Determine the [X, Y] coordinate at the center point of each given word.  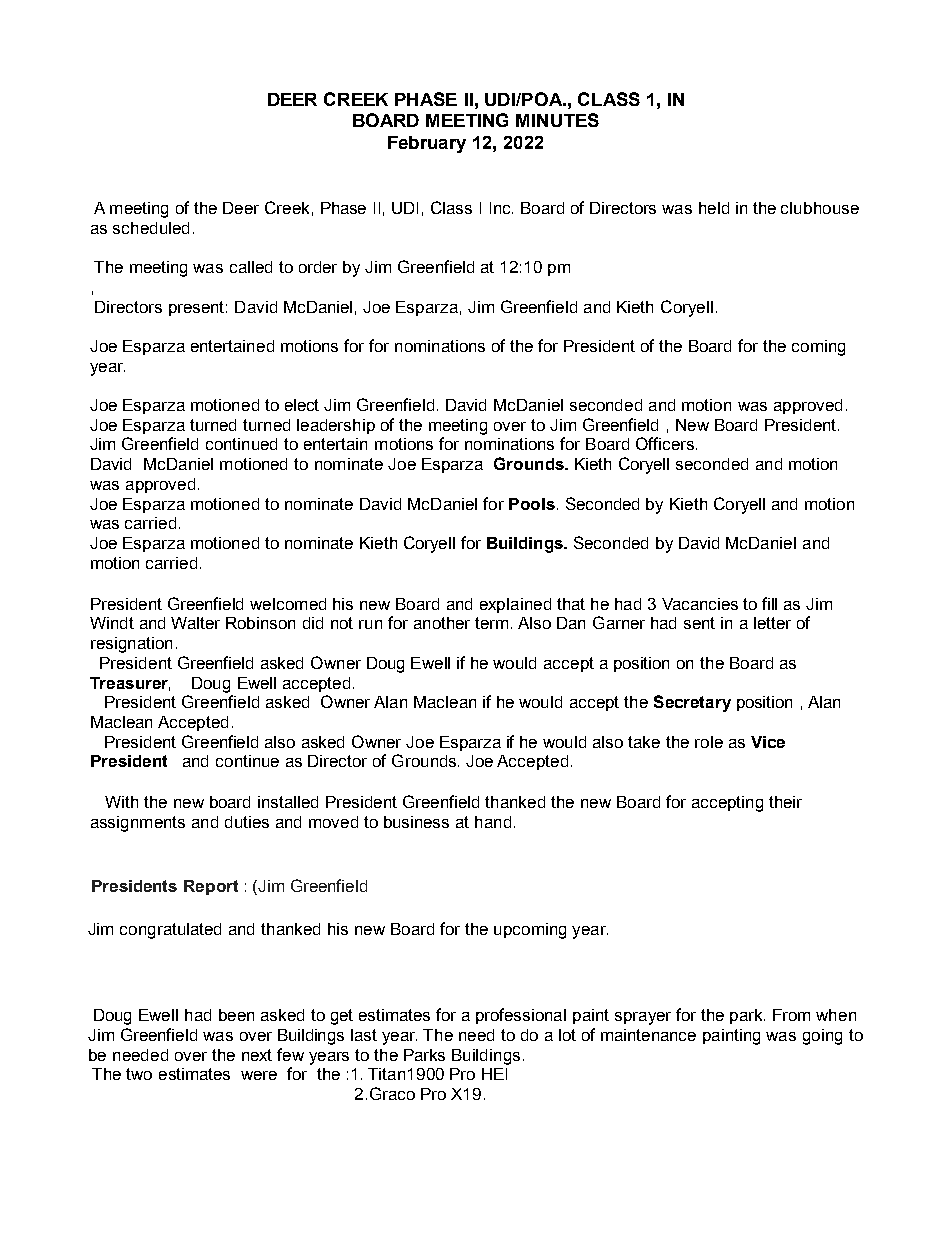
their [785, 802]
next [257, 1055]
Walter [195, 623]
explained [515, 605]
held [714, 208]
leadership [336, 426]
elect [302, 405]
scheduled [151, 228]
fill [769, 603]
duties [247, 822]
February [427, 144]
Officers [665, 443]
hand [493, 822]
